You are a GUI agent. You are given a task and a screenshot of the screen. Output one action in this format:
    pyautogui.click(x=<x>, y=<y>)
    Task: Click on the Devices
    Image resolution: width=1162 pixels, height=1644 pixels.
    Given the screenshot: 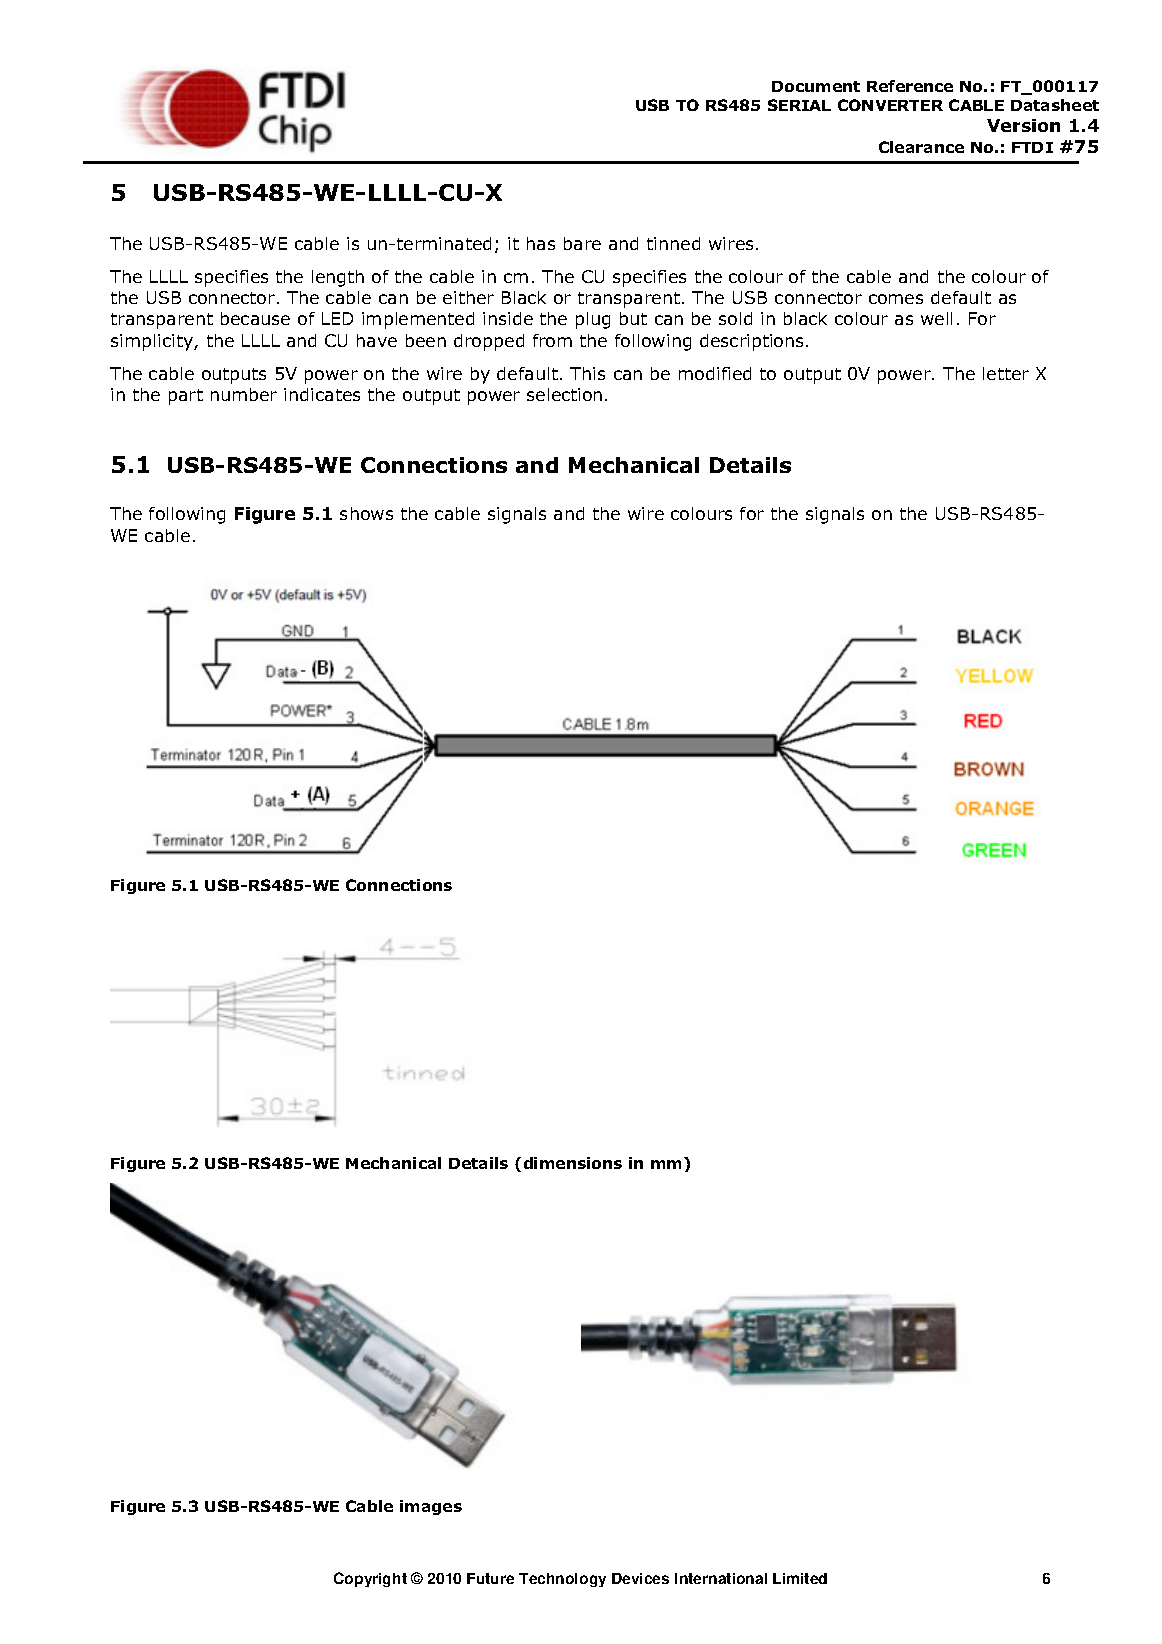 What is the action you would take?
    pyautogui.click(x=640, y=1578)
